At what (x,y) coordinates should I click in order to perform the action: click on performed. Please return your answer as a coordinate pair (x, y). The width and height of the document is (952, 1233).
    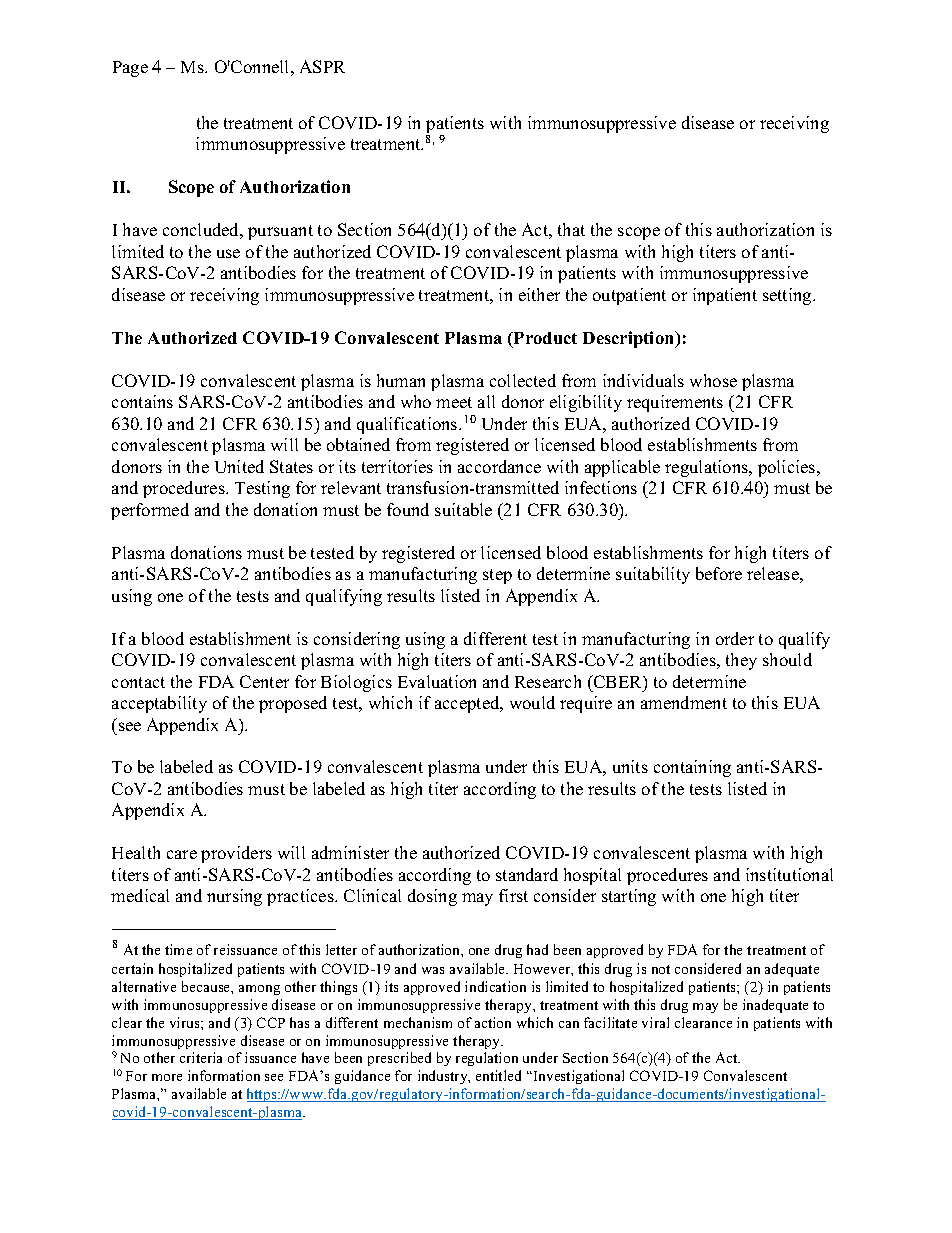
    Looking at the image, I should click on (150, 511).
